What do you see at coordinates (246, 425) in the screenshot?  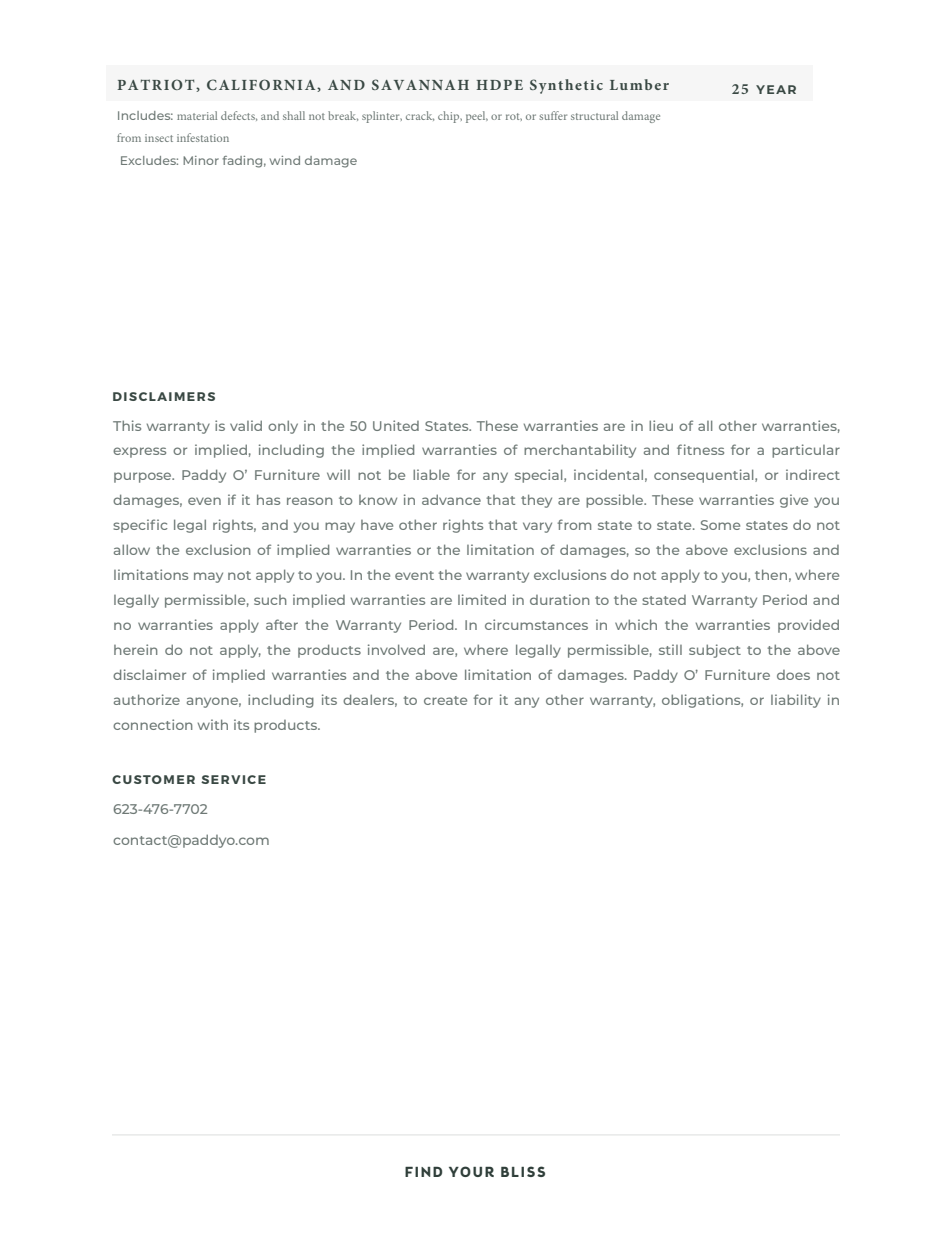 I see `valid` at bounding box center [246, 425].
